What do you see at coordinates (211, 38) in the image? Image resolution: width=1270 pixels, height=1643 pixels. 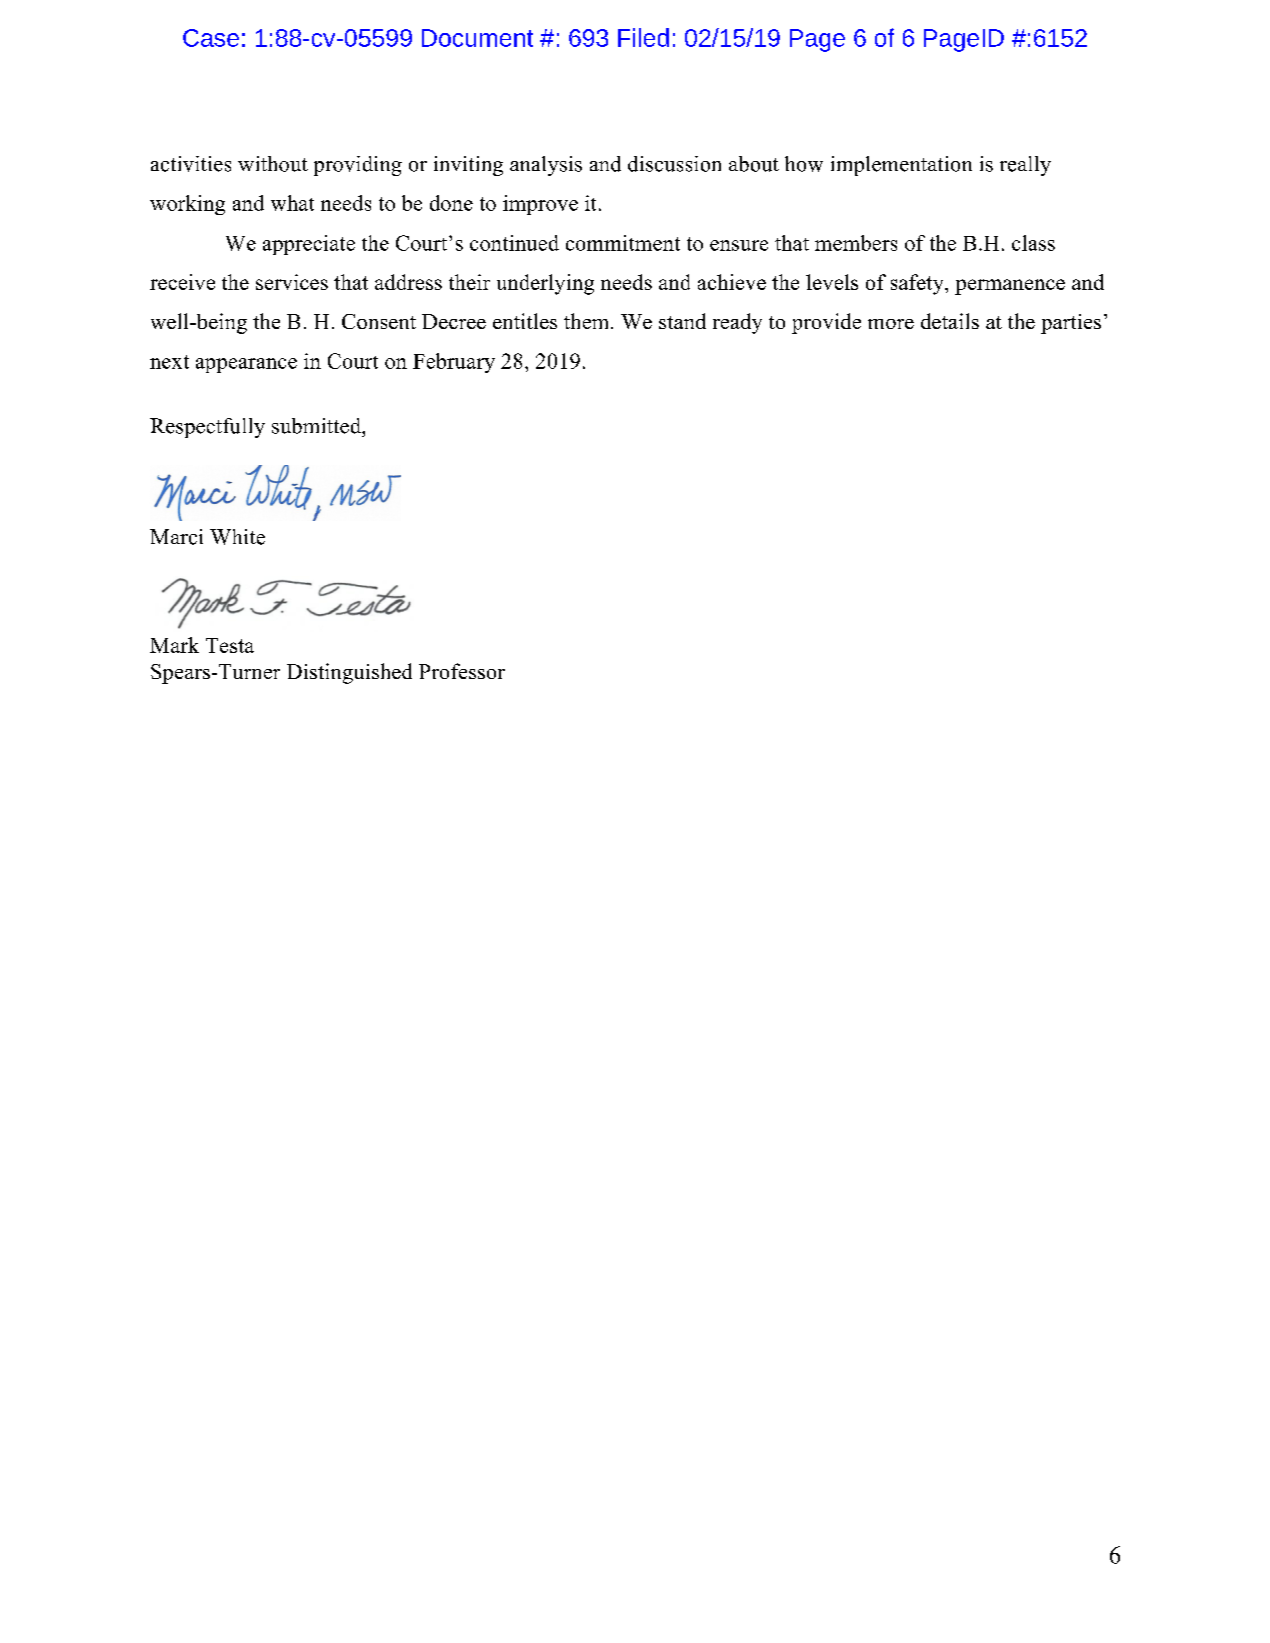 I see `Case` at bounding box center [211, 38].
